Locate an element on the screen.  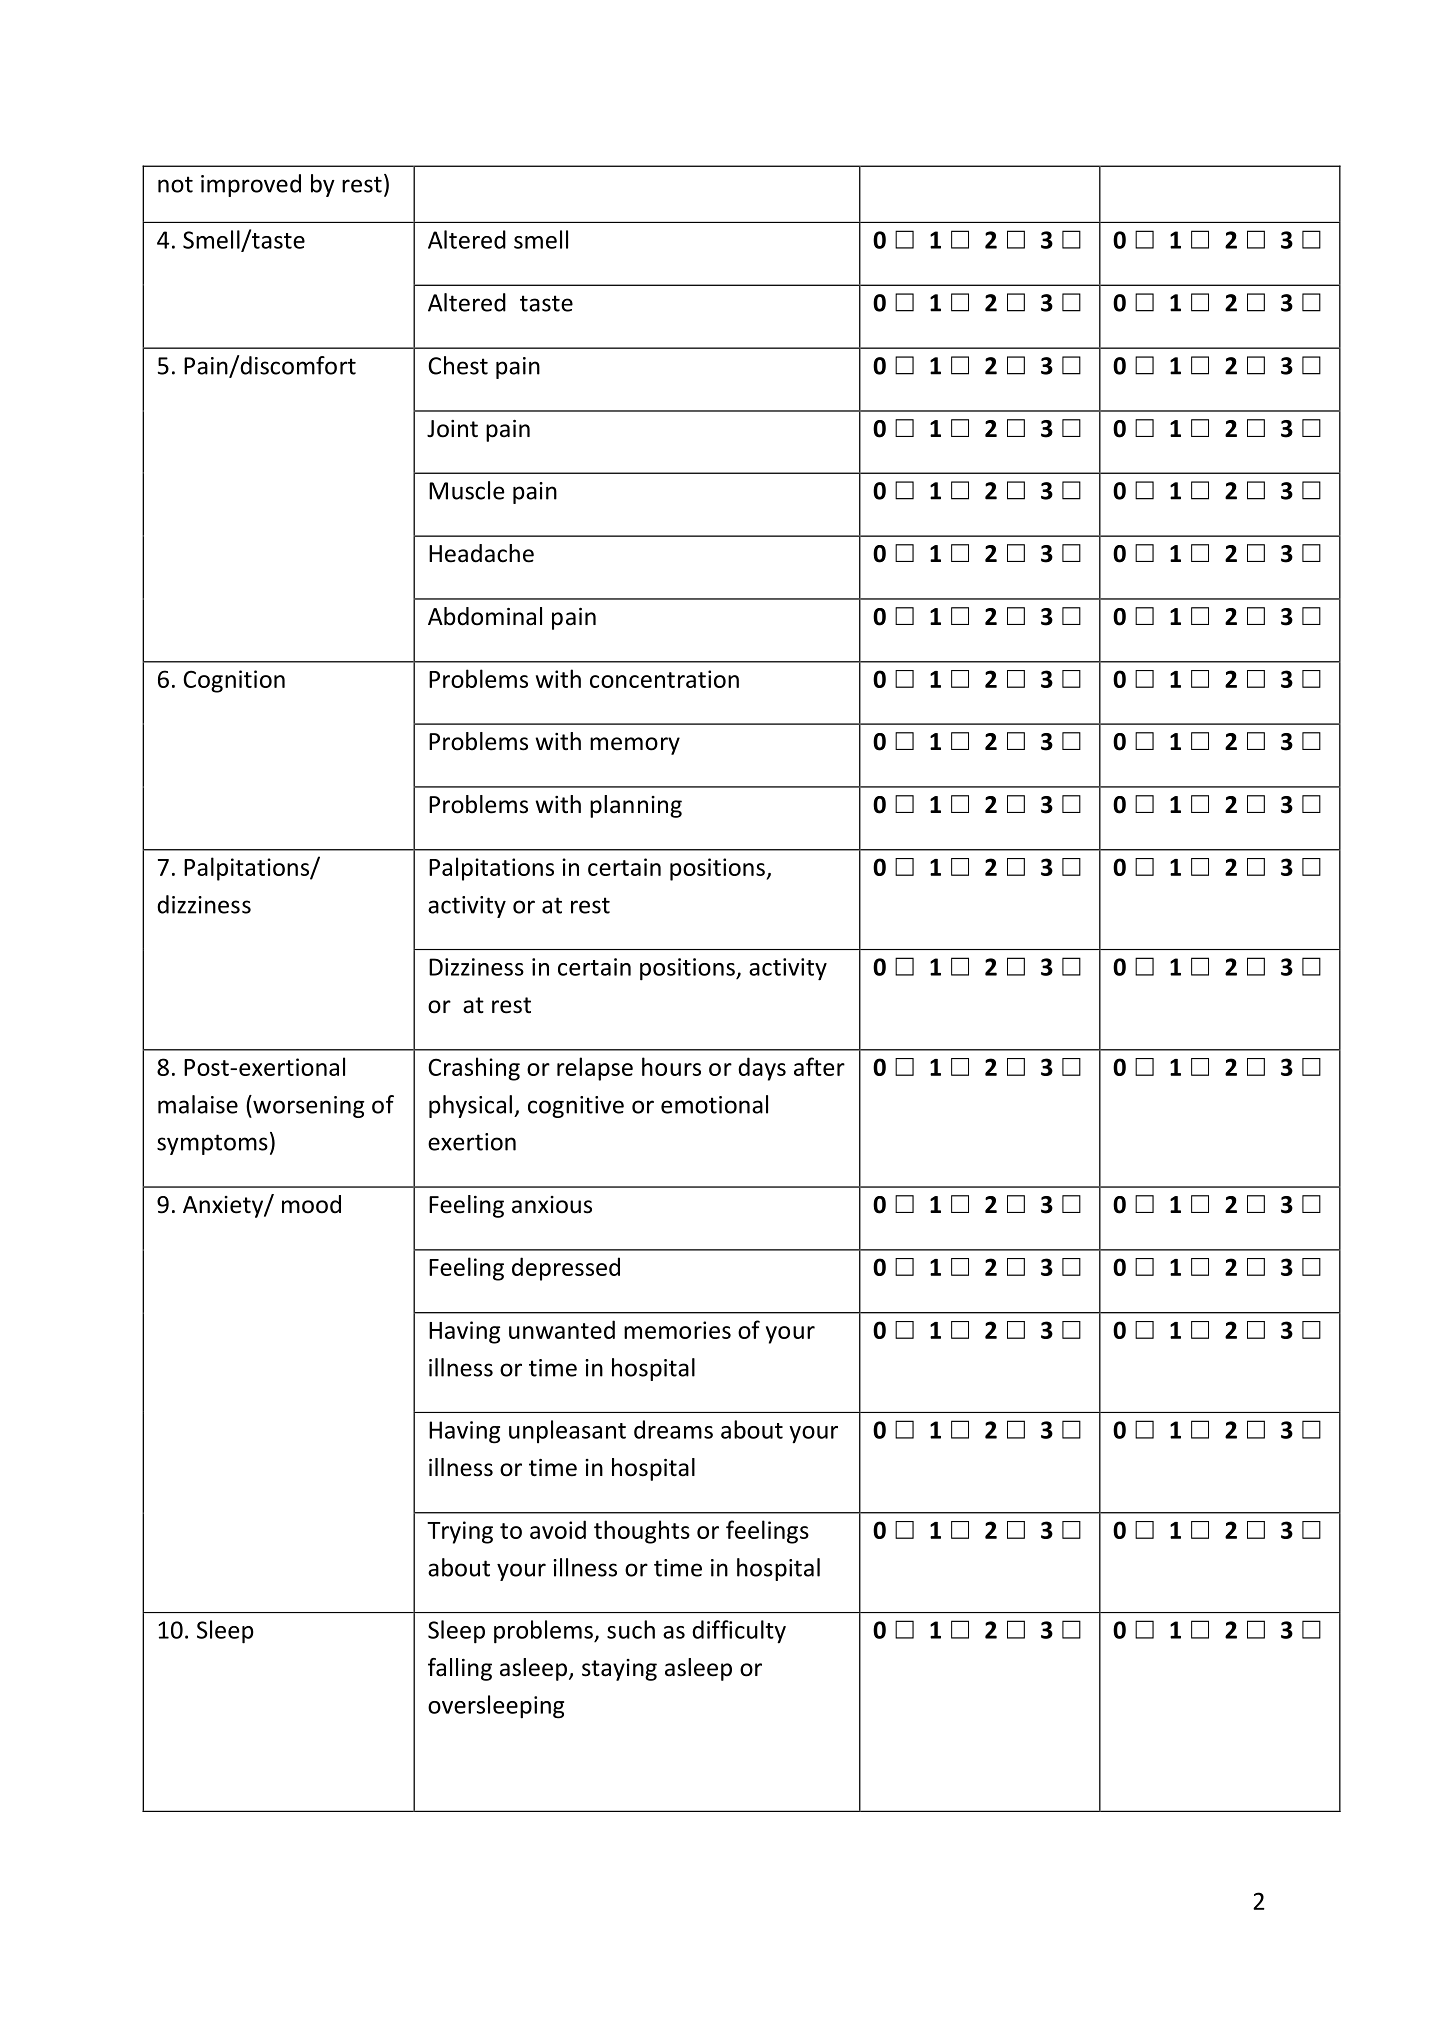
Headache is located at coordinates (481, 553).
